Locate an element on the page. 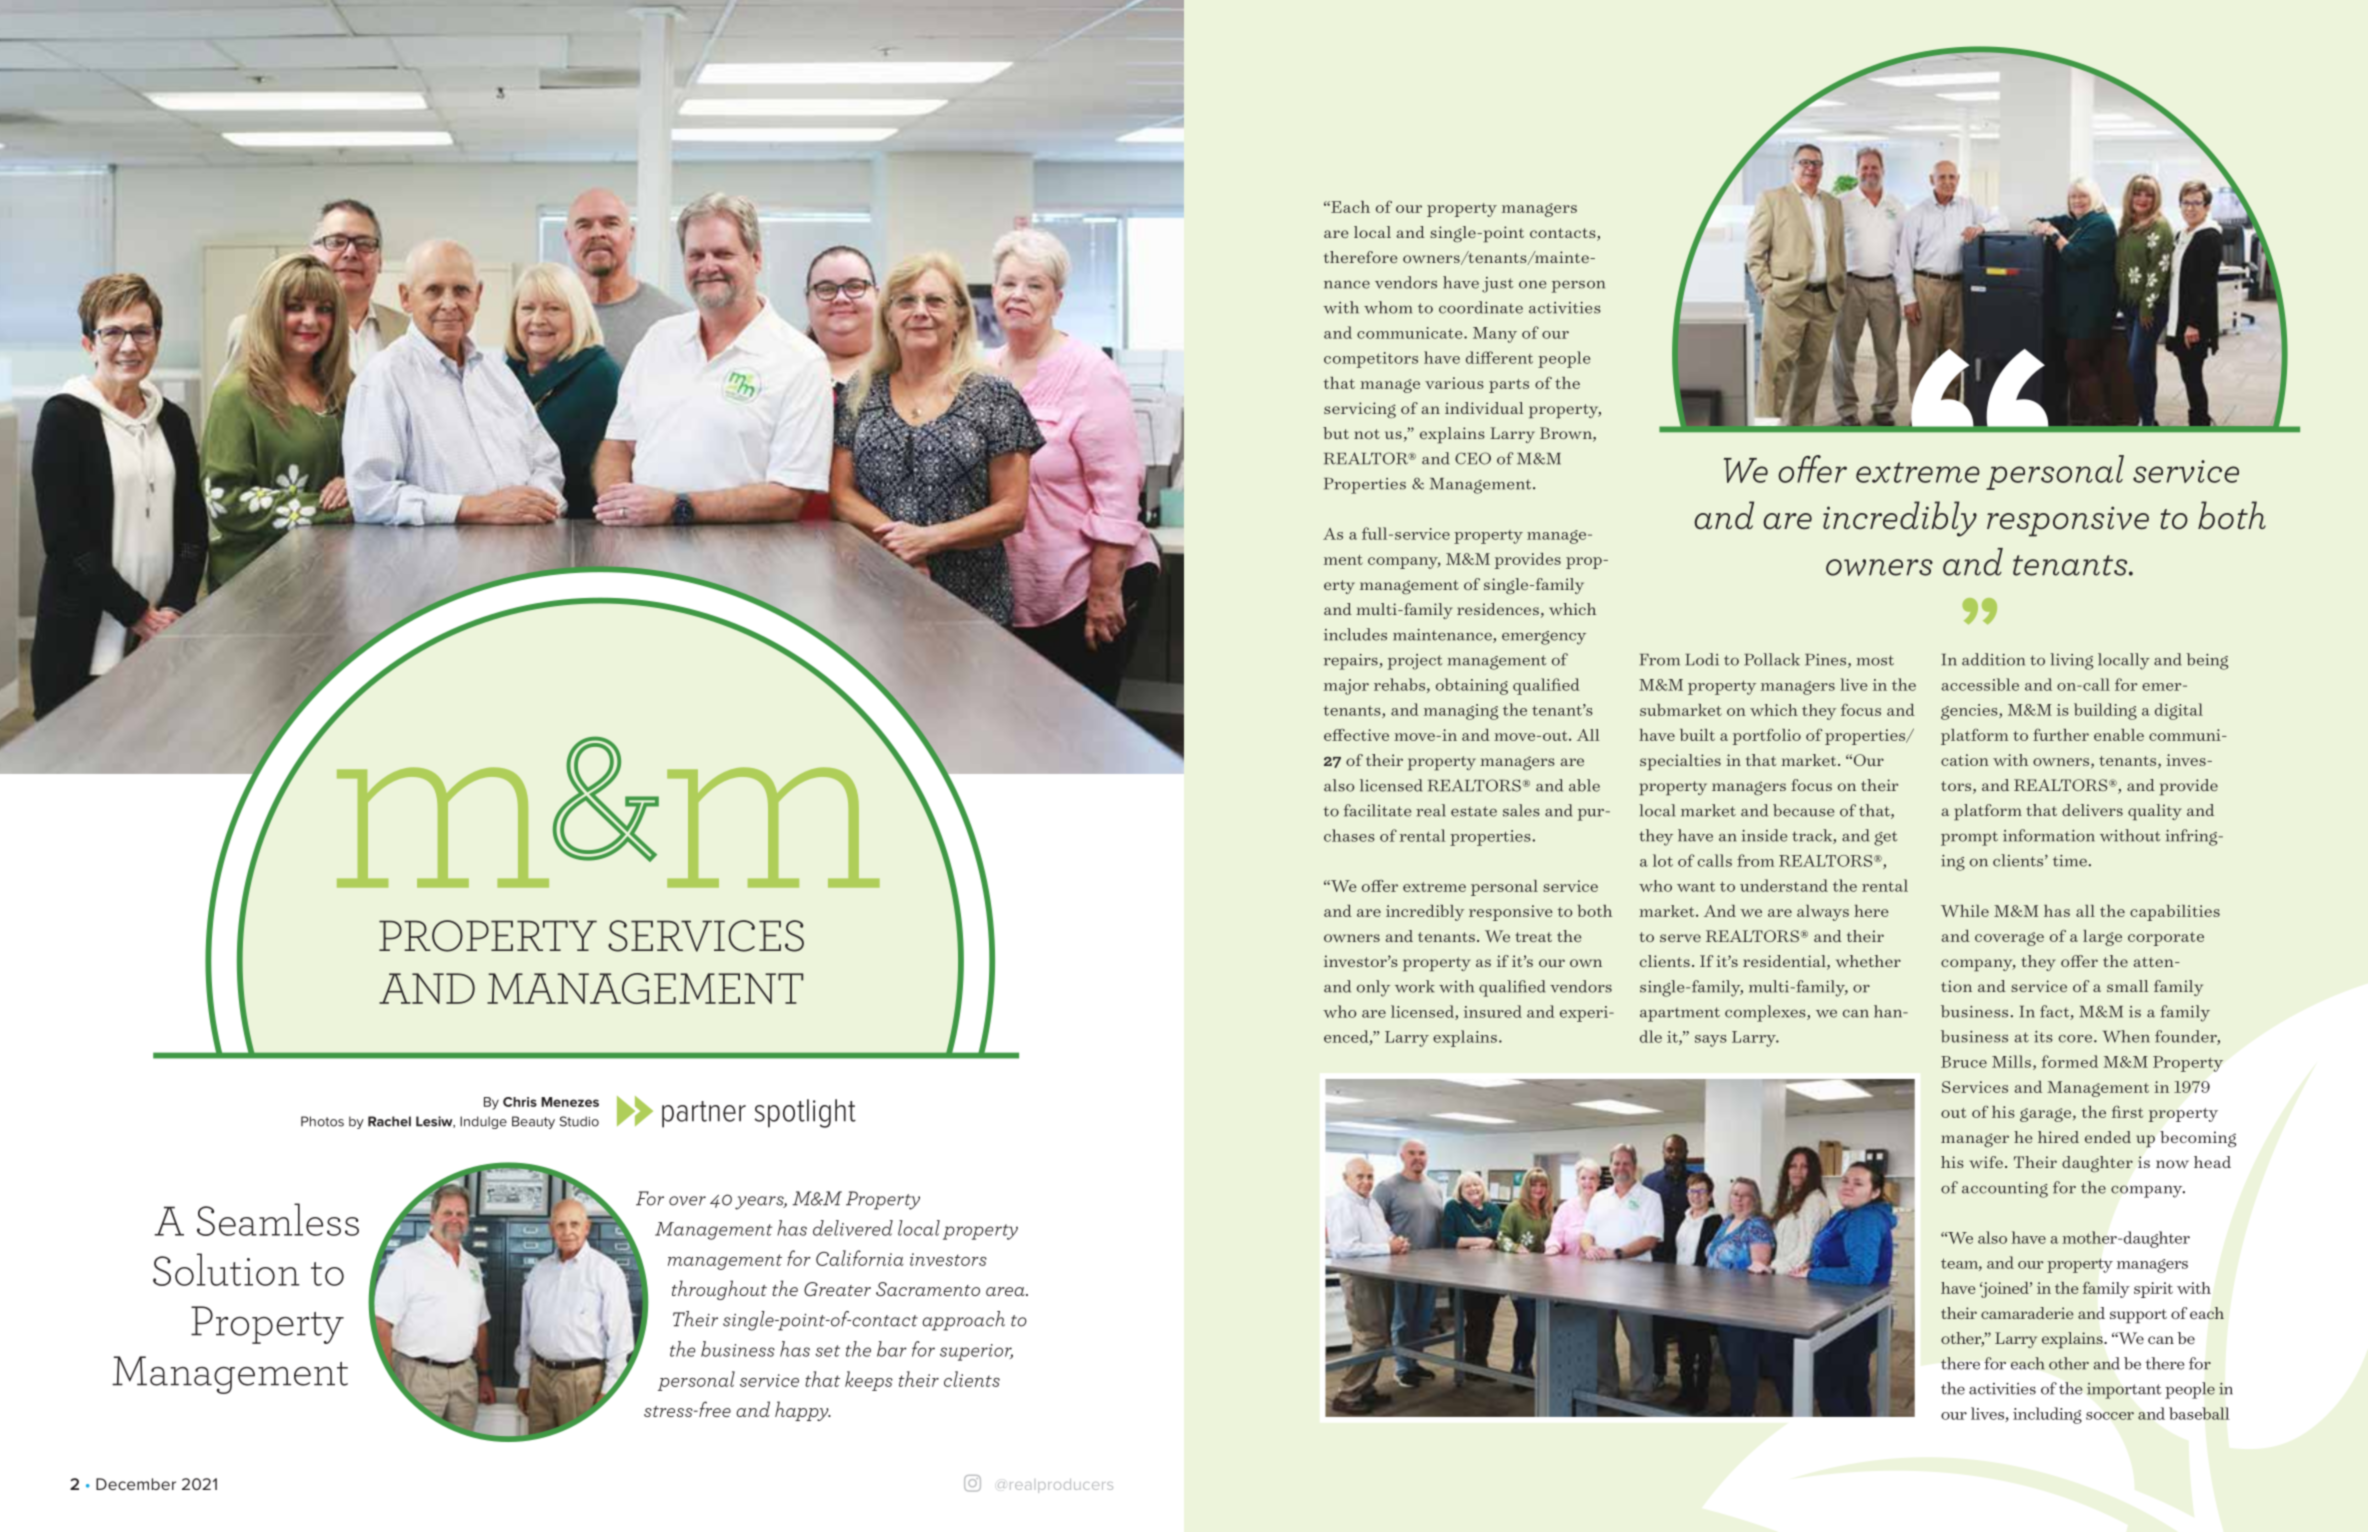  December is located at coordinates (136, 1484).
